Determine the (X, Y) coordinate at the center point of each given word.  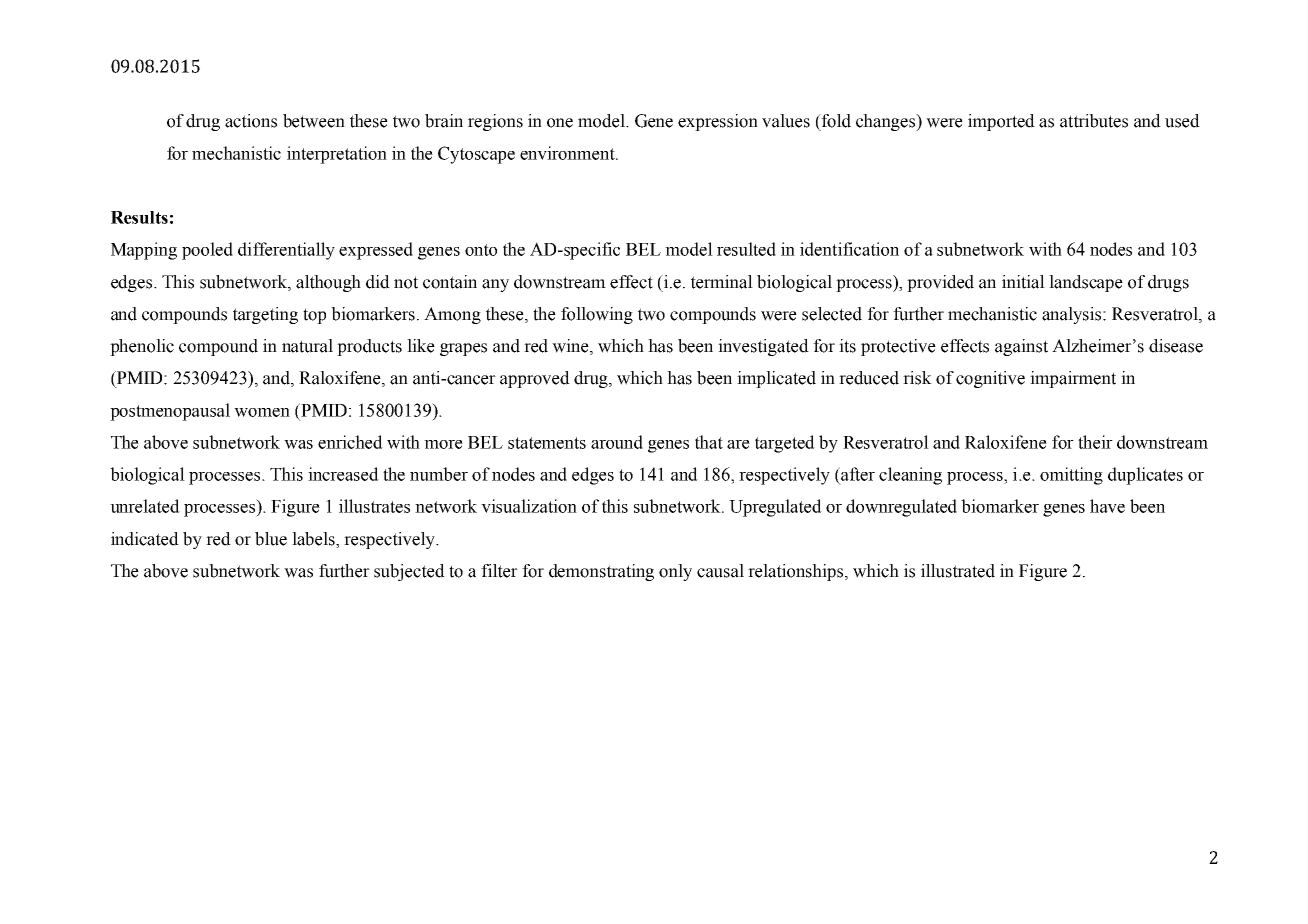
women (262, 412)
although (328, 283)
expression (718, 122)
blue (271, 539)
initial (1023, 282)
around (617, 442)
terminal (722, 282)
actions (251, 121)
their (1095, 442)
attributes (1094, 121)
